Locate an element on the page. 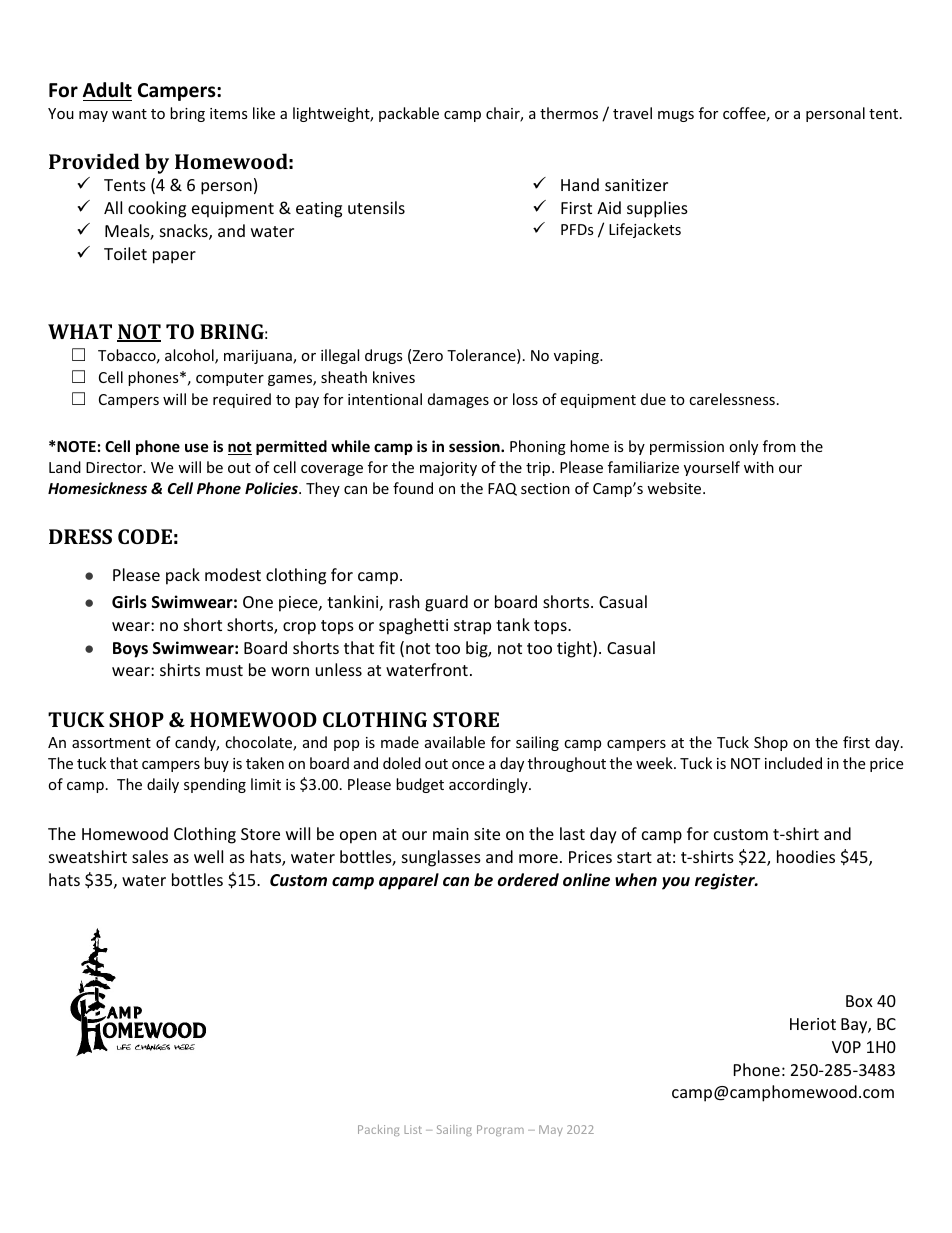 The image size is (952, 1233). mugs is located at coordinates (676, 116).
